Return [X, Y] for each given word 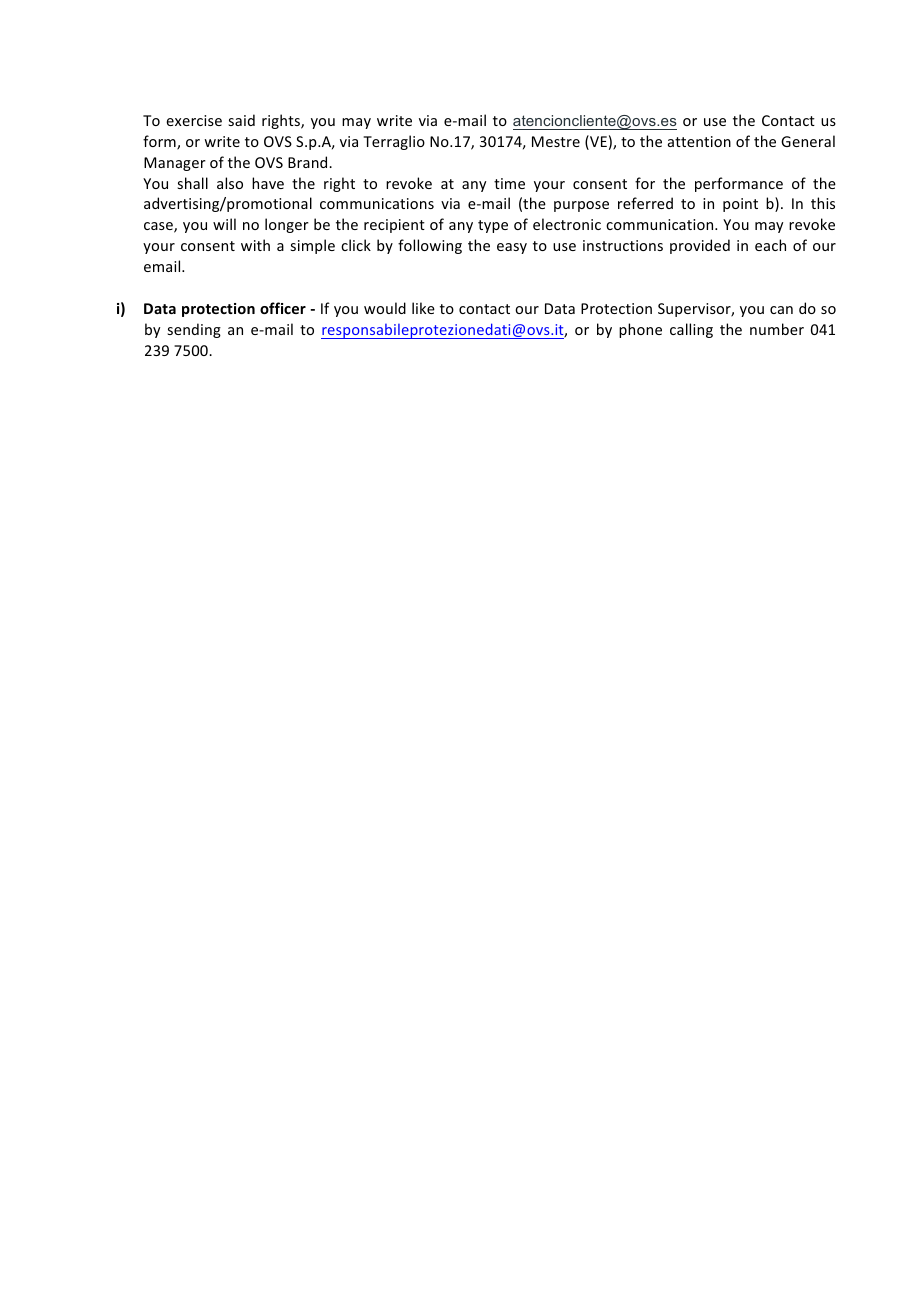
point [740, 205]
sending [194, 330]
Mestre [556, 141]
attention [699, 141]
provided [700, 246]
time [509, 183]
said [241, 120]
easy [512, 248]
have [268, 183]
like [423, 308]
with [255, 245]
